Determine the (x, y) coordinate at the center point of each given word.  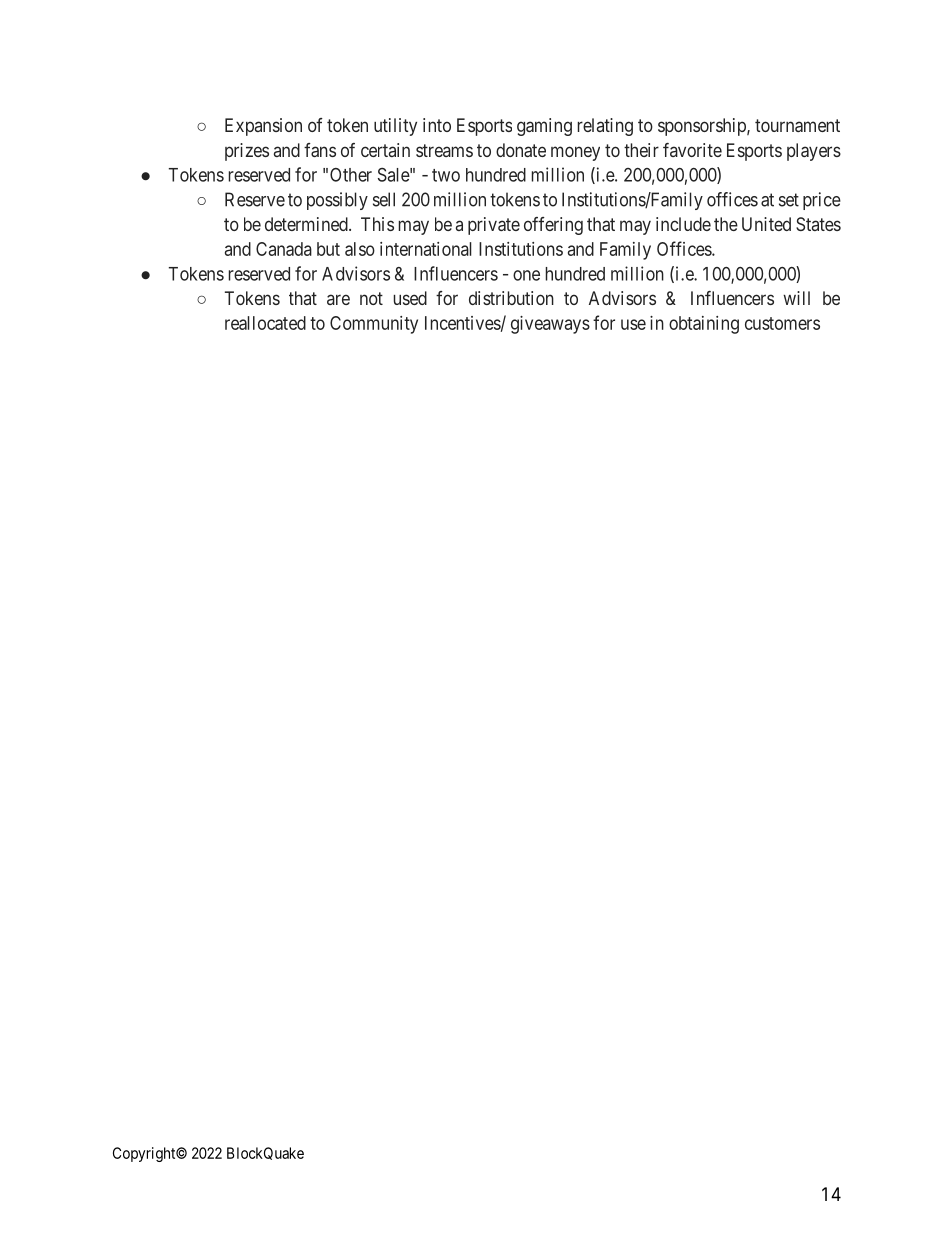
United (766, 224)
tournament (797, 125)
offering (553, 226)
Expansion (263, 127)
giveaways (550, 325)
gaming (544, 127)
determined (307, 224)
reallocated (265, 323)
